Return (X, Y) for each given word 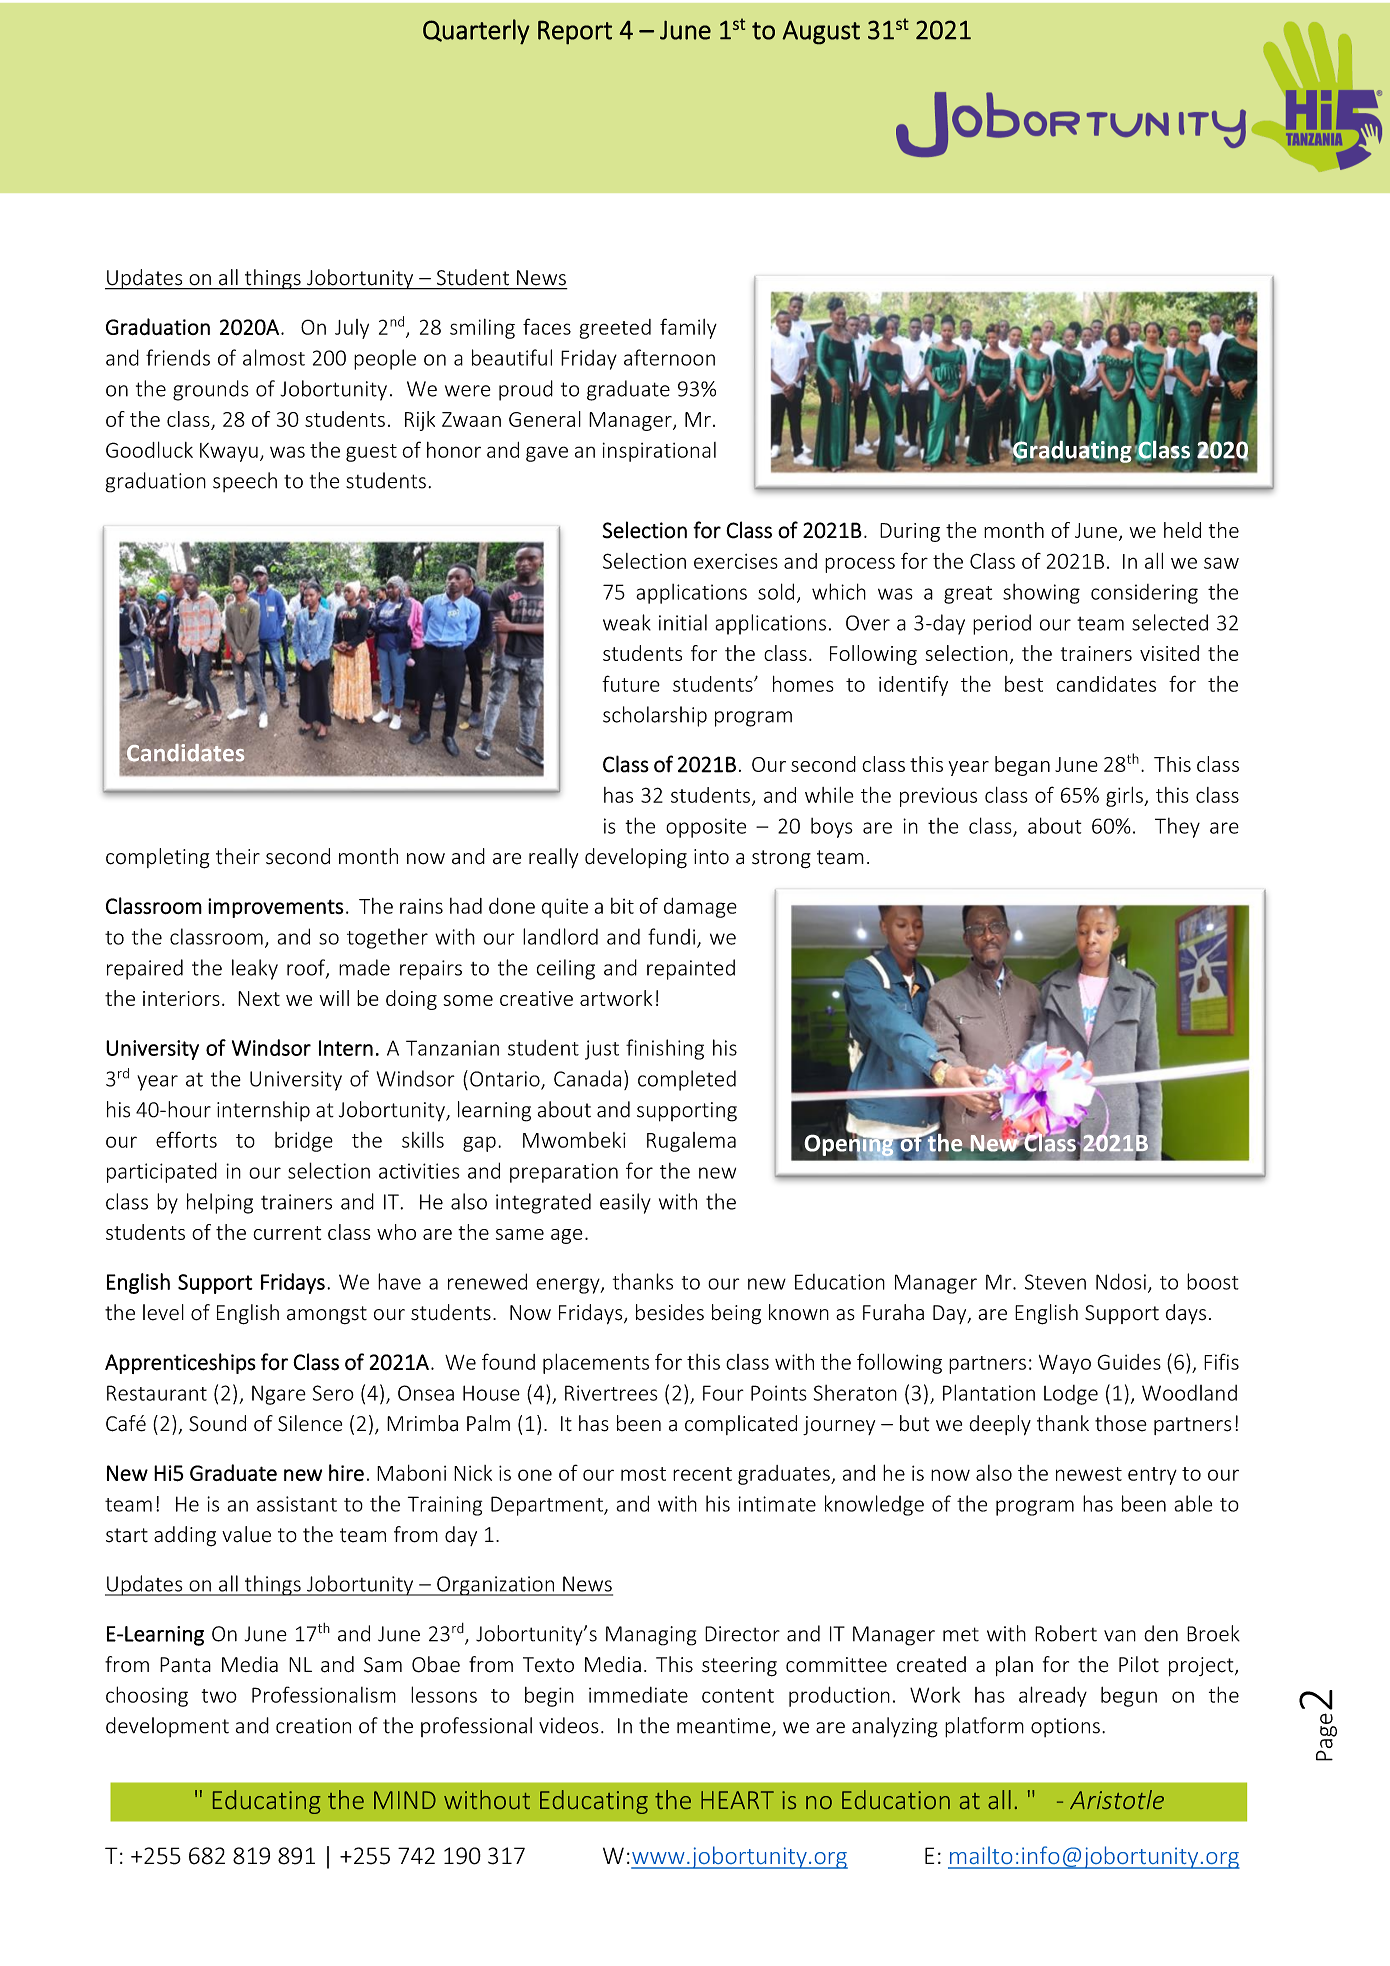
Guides (1129, 1362)
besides (670, 1312)
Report (575, 32)
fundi (671, 936)
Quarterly (476, 32)
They (1177, 828)
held (1182, 530)
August (821, 32)
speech (245, 482)
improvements (276, 908)
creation (313, 1726)
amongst (327, 1315)
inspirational (659, 452)
